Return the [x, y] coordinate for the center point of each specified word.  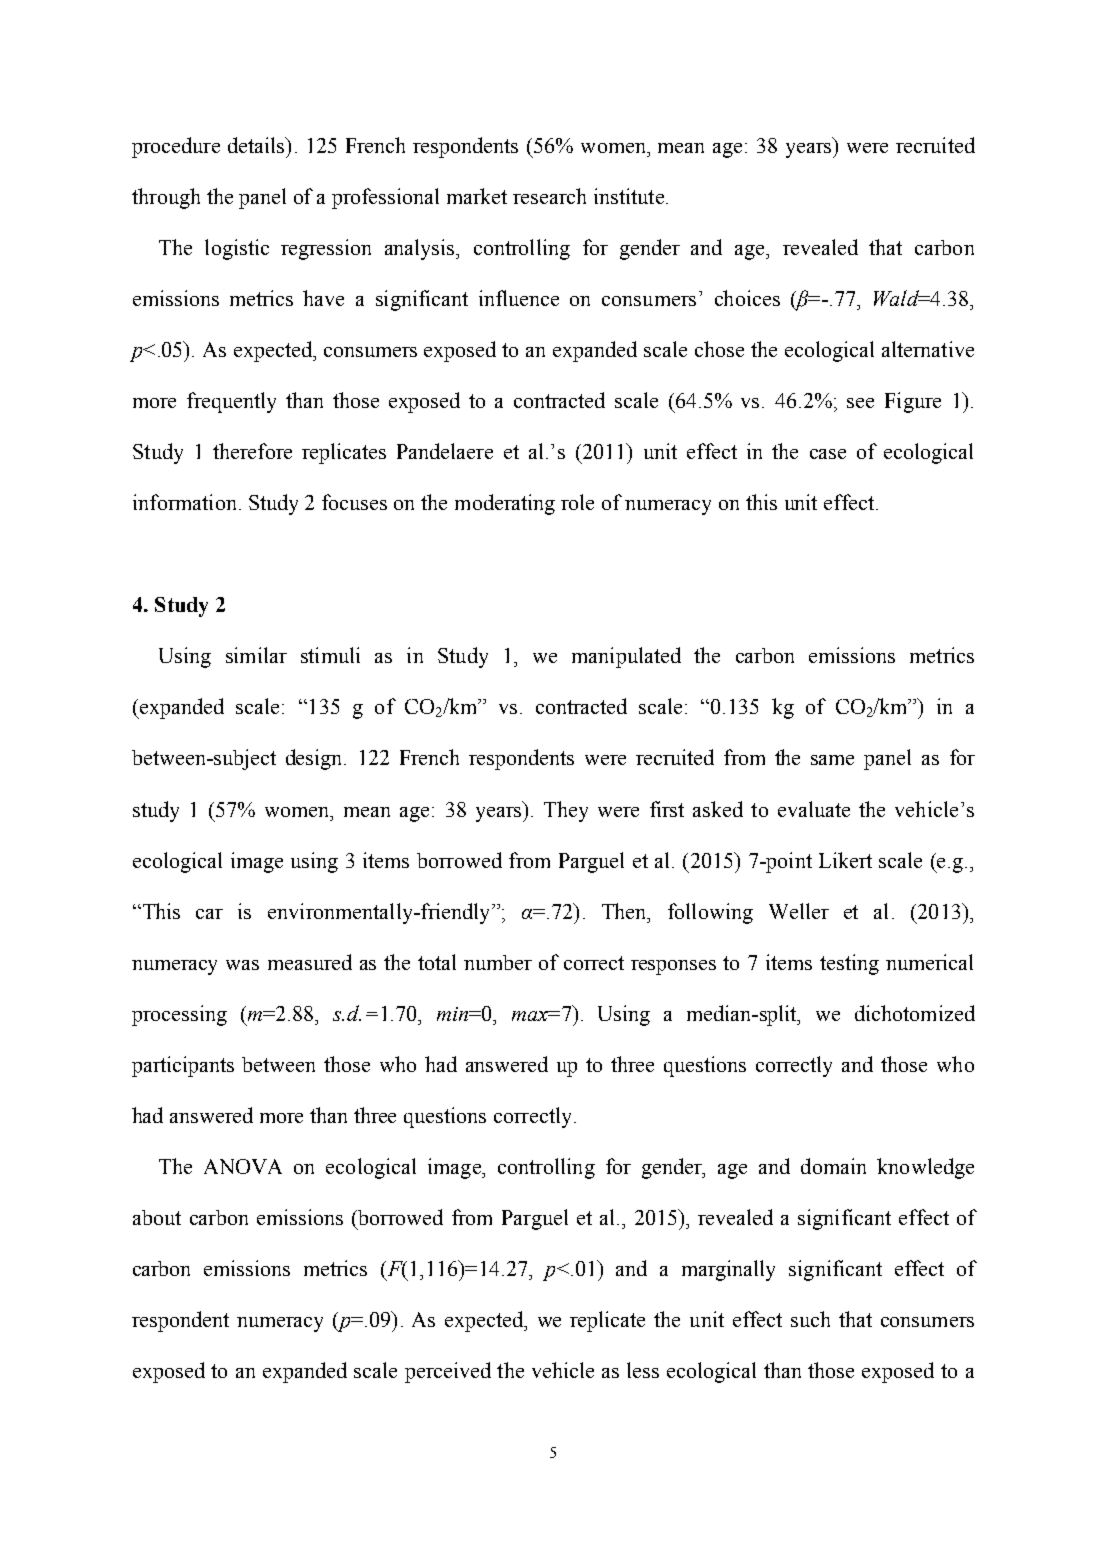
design [315, 759]
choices [747, 298]
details [257, 145]
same [832, 760]
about [157, 1217]
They [566, 811]
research [549, 196]
